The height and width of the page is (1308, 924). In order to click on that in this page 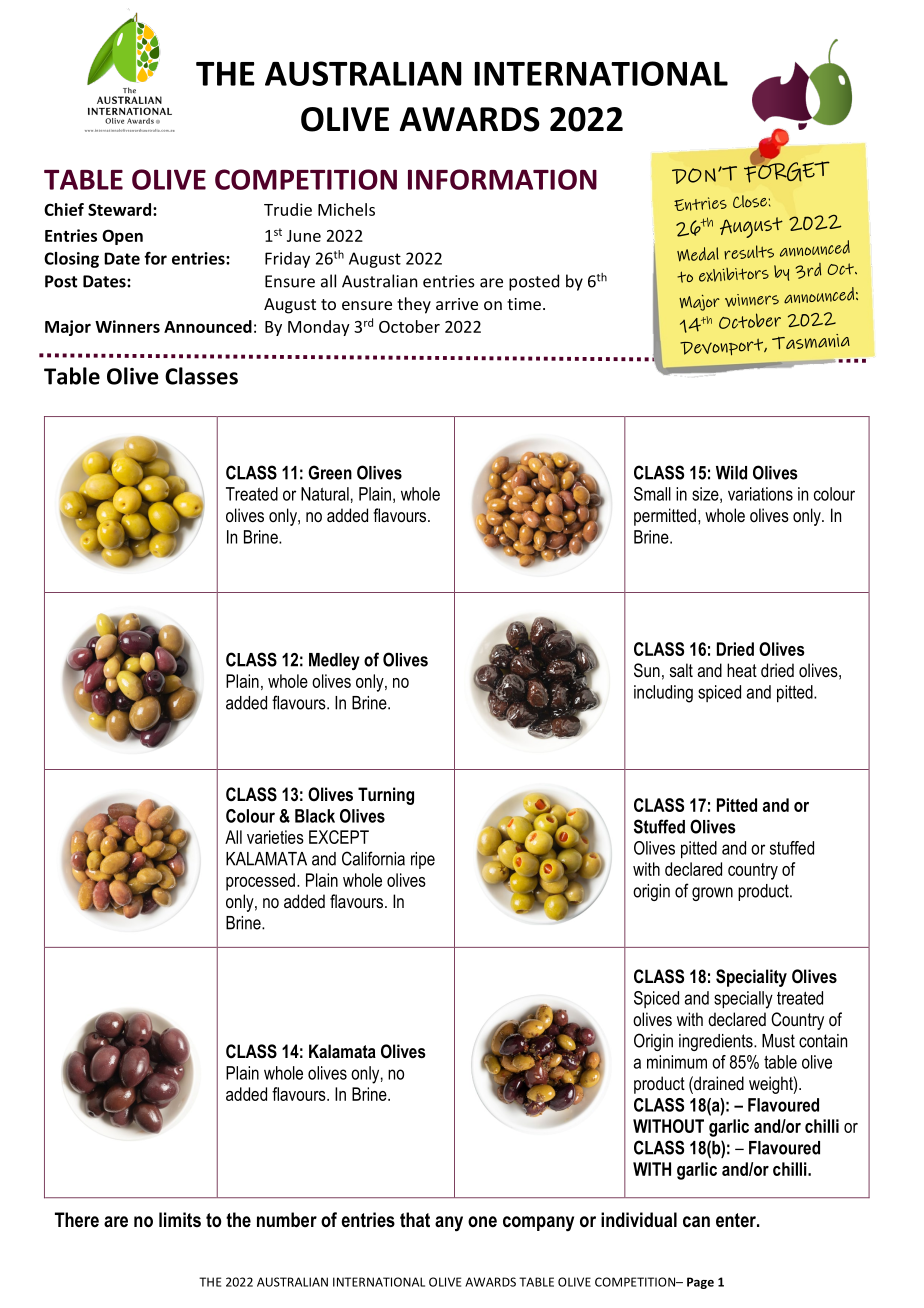, I will do `click(415, 1220)`.
